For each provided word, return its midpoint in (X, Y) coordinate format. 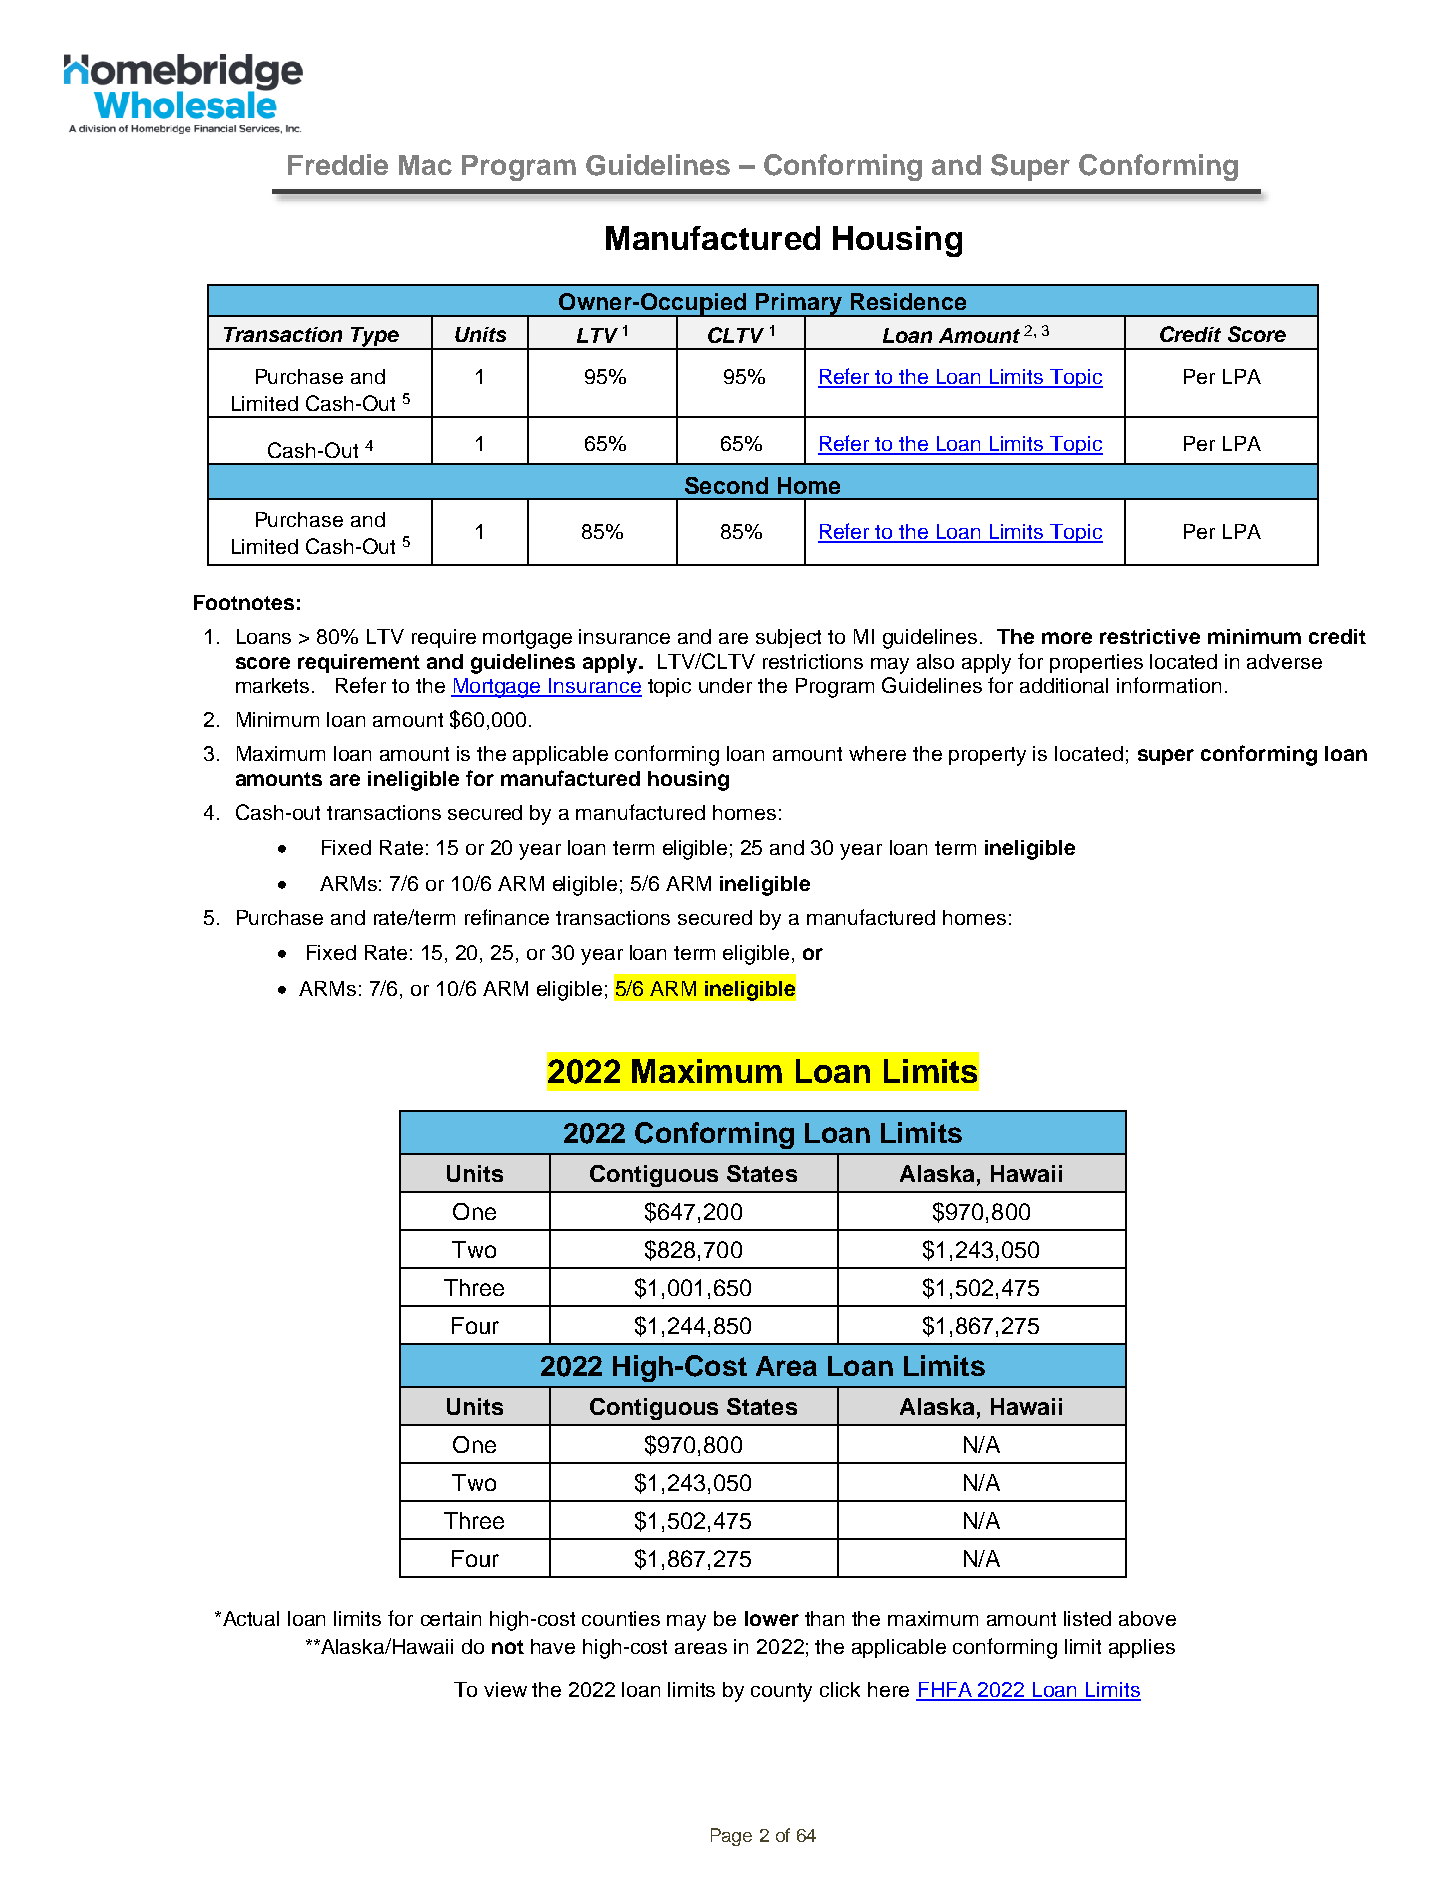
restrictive (1150, 636)
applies (1142, 1648)
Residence (908, 301)
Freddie (338, 164)
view (505, 1689)
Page (731, 1837)
